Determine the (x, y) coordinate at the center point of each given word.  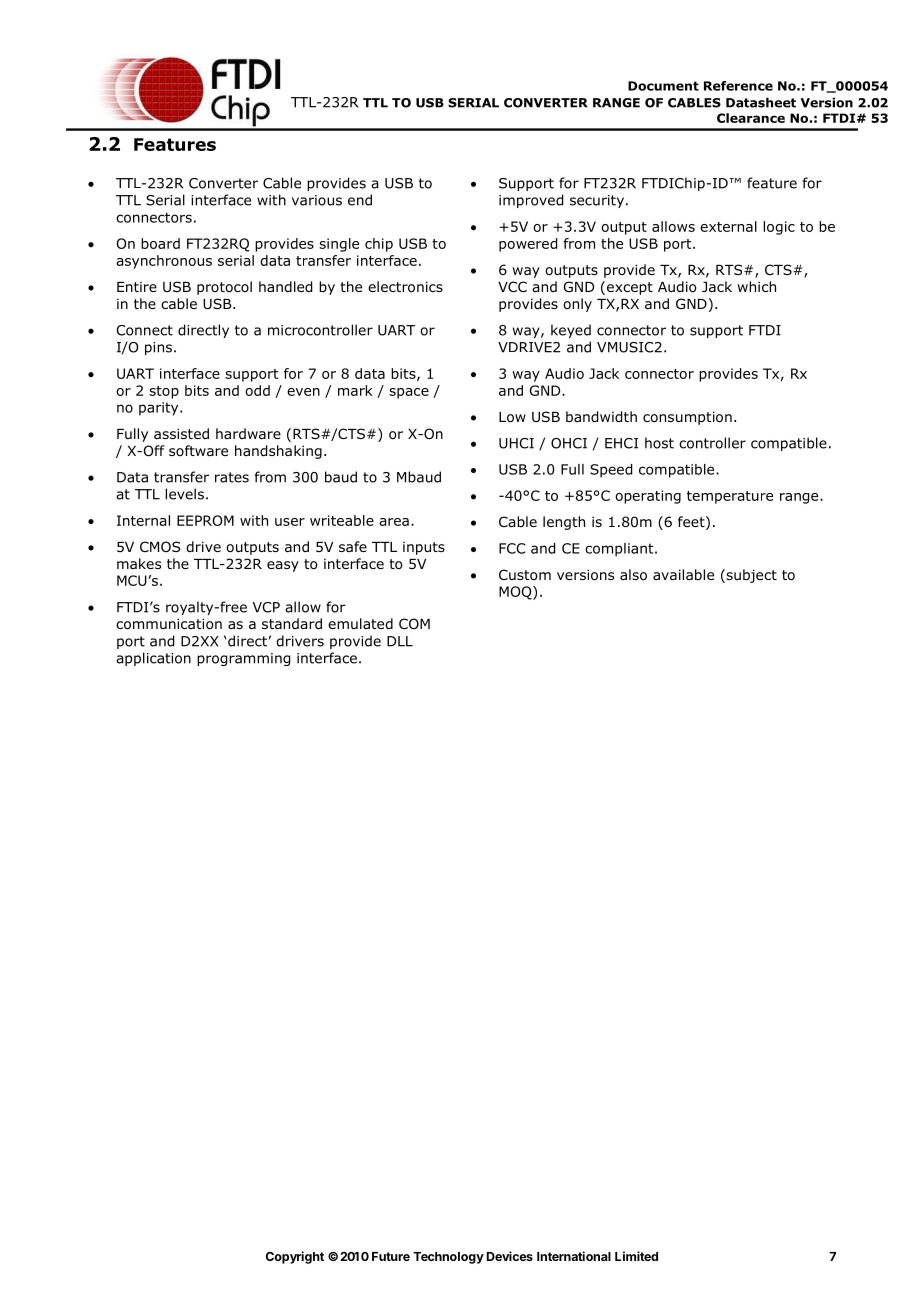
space (409, 393)
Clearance (751, 118)
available (683, 574)
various (317, 200)
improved (531, 201)
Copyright (295, 1257)
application (153, 659)
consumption (687, 418)
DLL (400, 641)
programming (243, 659)
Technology (448, 1258)
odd (257, 390)
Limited (636, 1256)
